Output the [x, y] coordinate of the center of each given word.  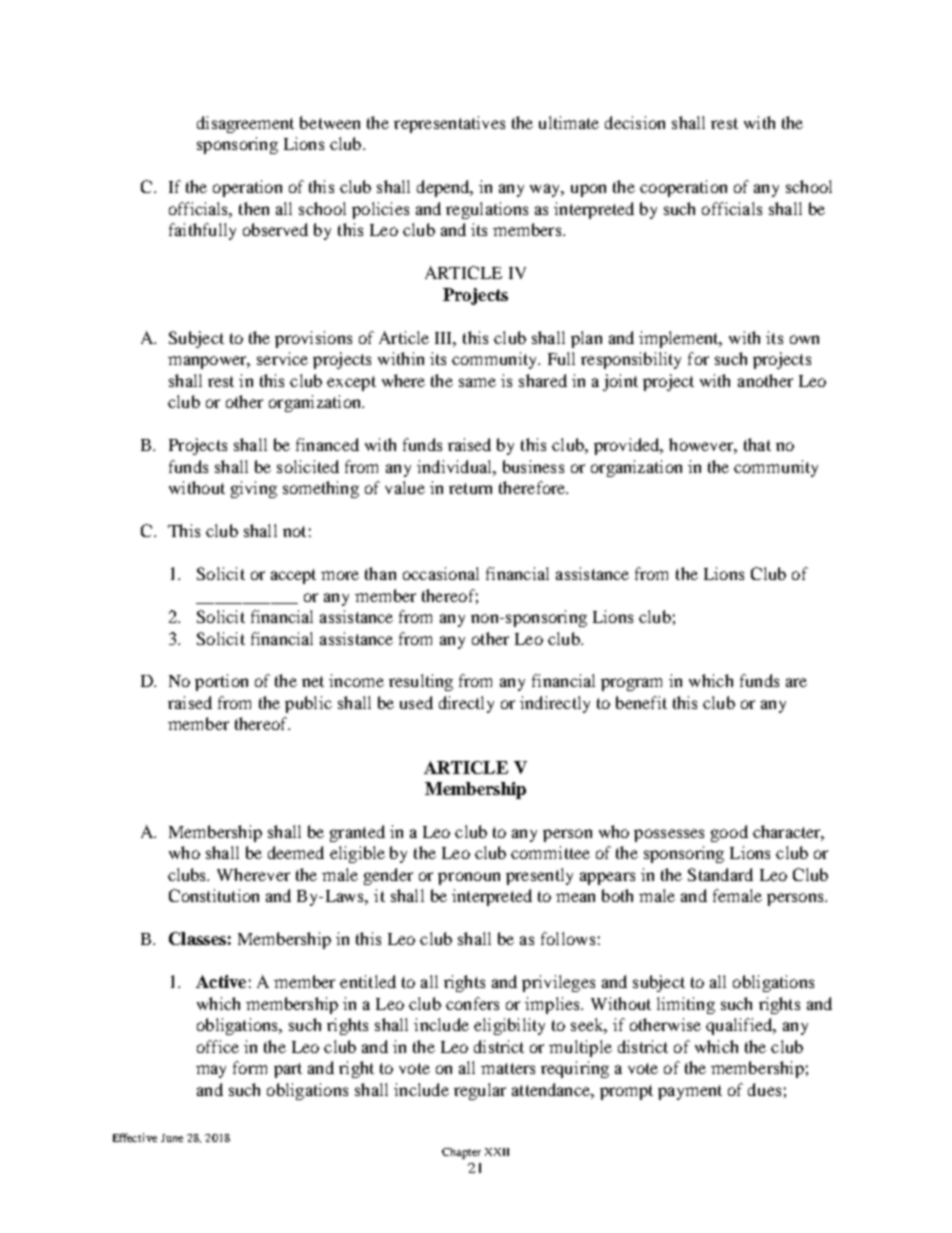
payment [690, 1092]
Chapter [461, 1153]
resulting [421, 682]
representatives [449, 124]
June [172, 1138]
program [631, 684]
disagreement [245, 124]
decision [635, 122]
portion [221, 682]
